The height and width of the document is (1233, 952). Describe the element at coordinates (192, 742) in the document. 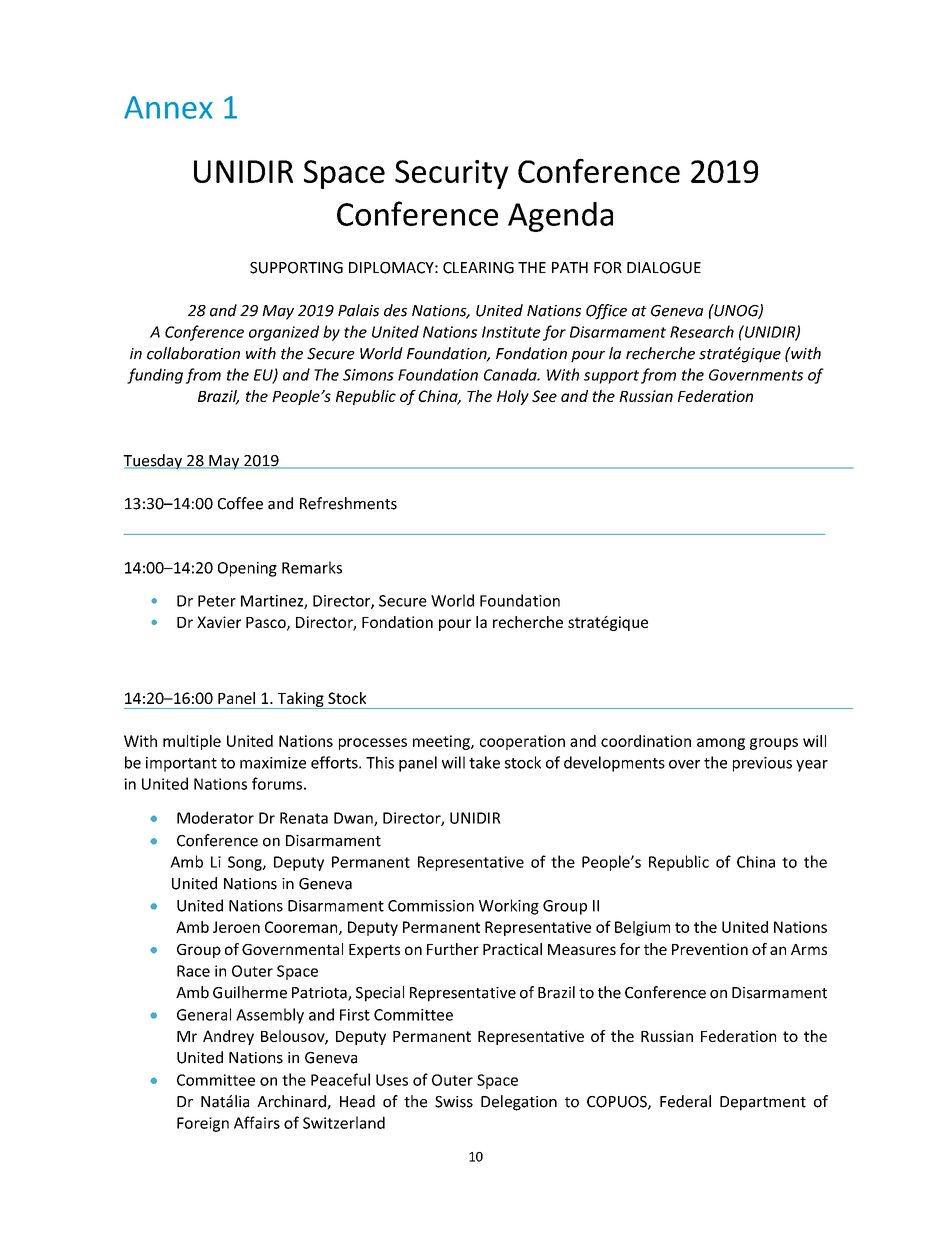

I see `multiple` at that location.
